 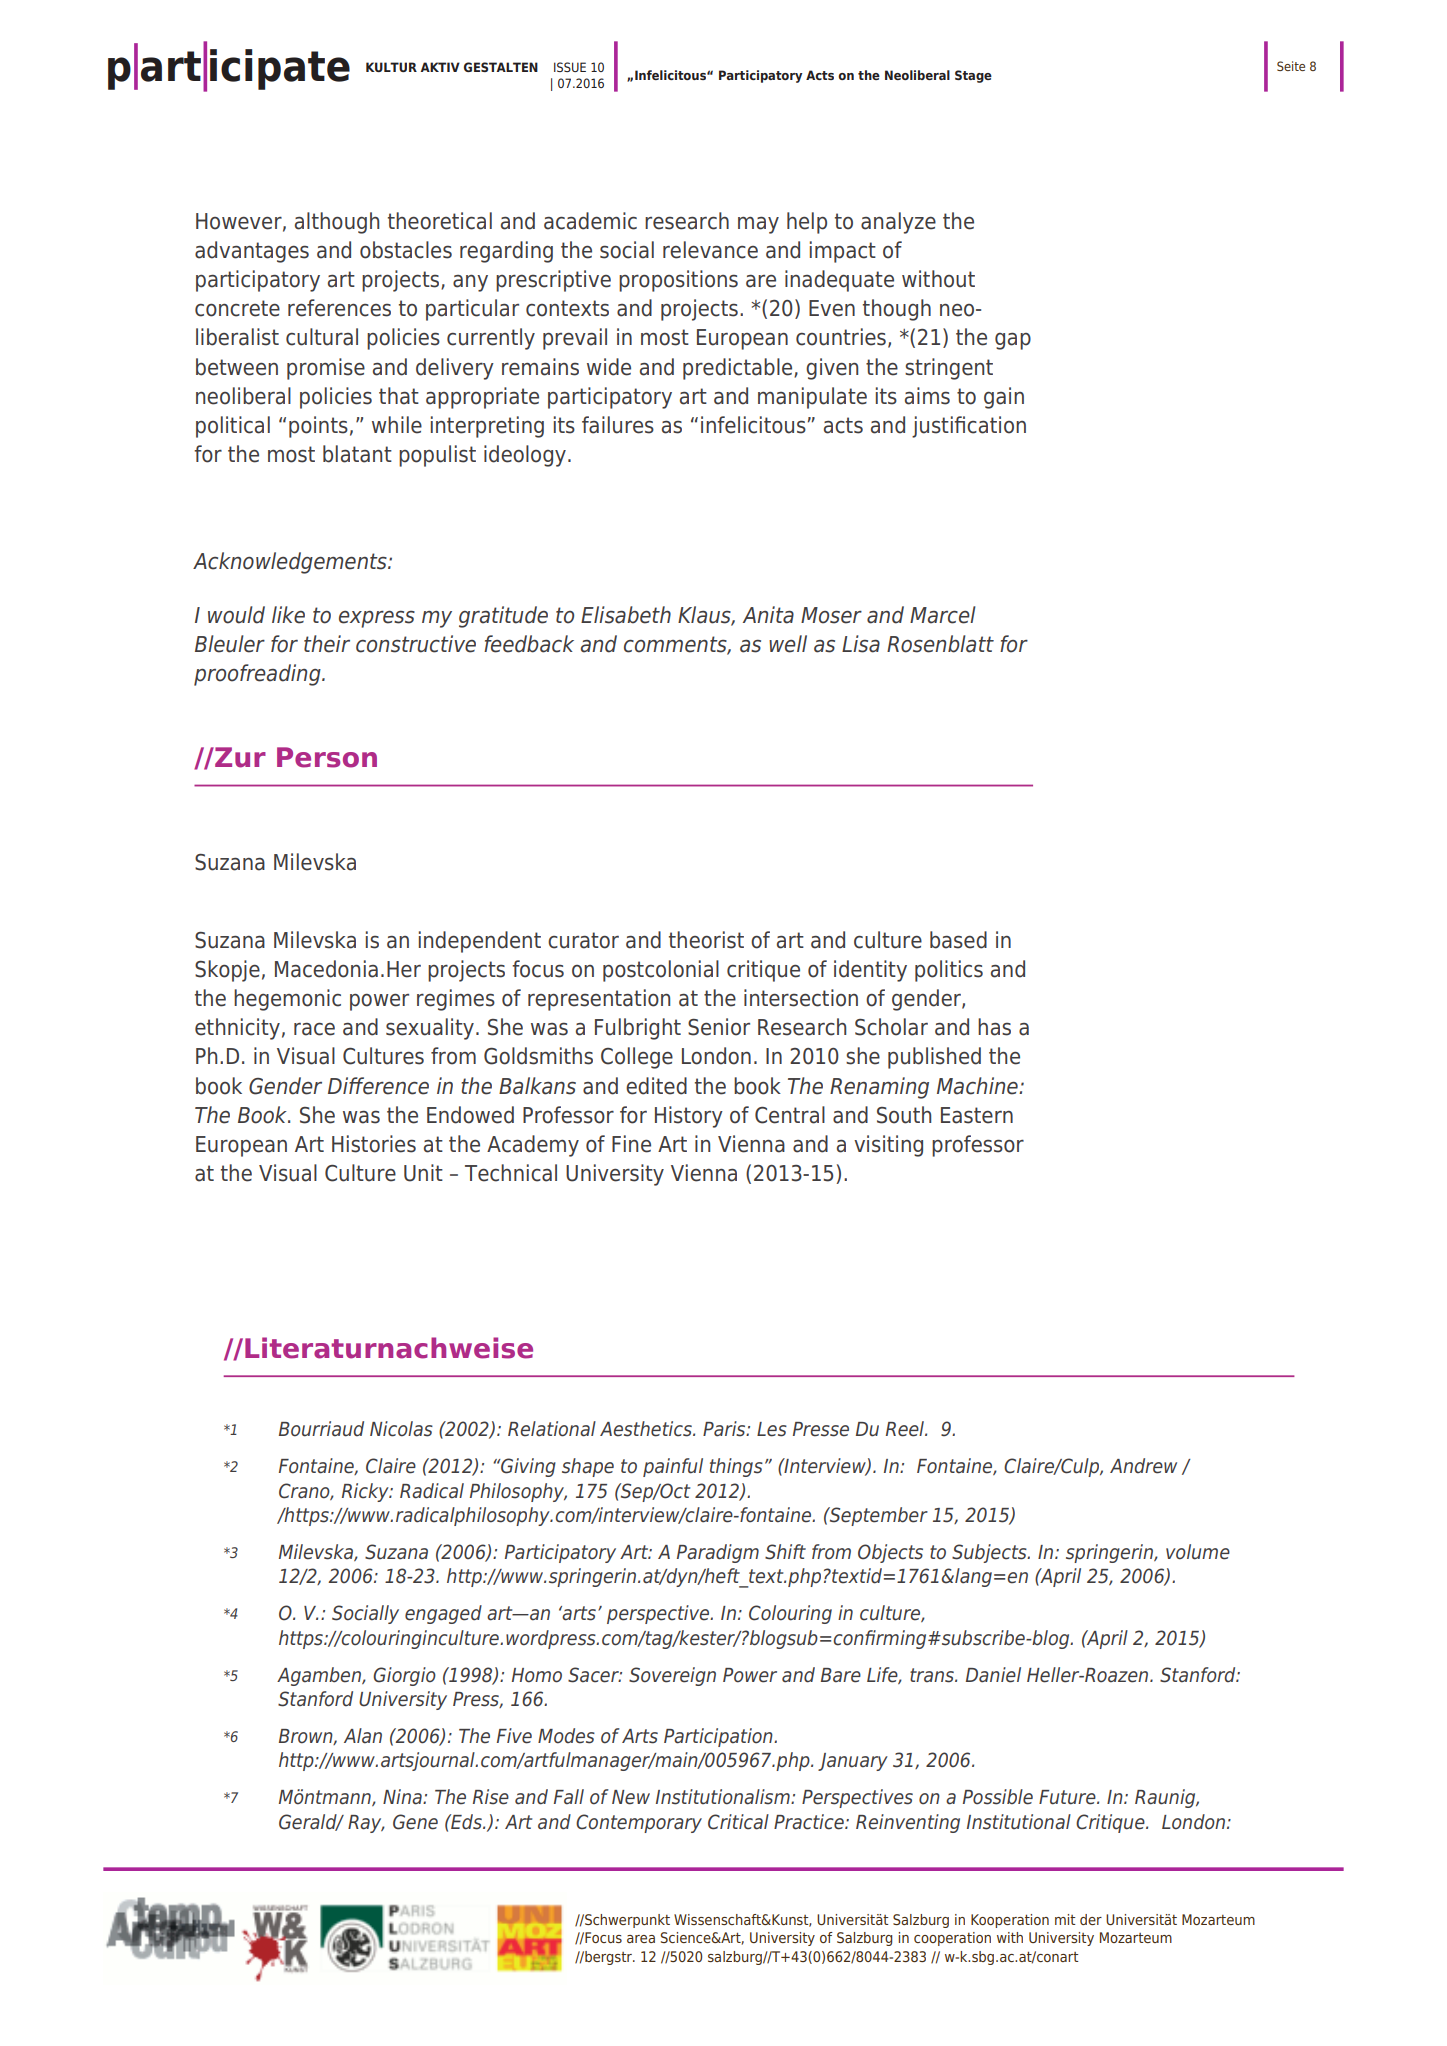 I want to click on Critical, so click(x=738, y=1822).
